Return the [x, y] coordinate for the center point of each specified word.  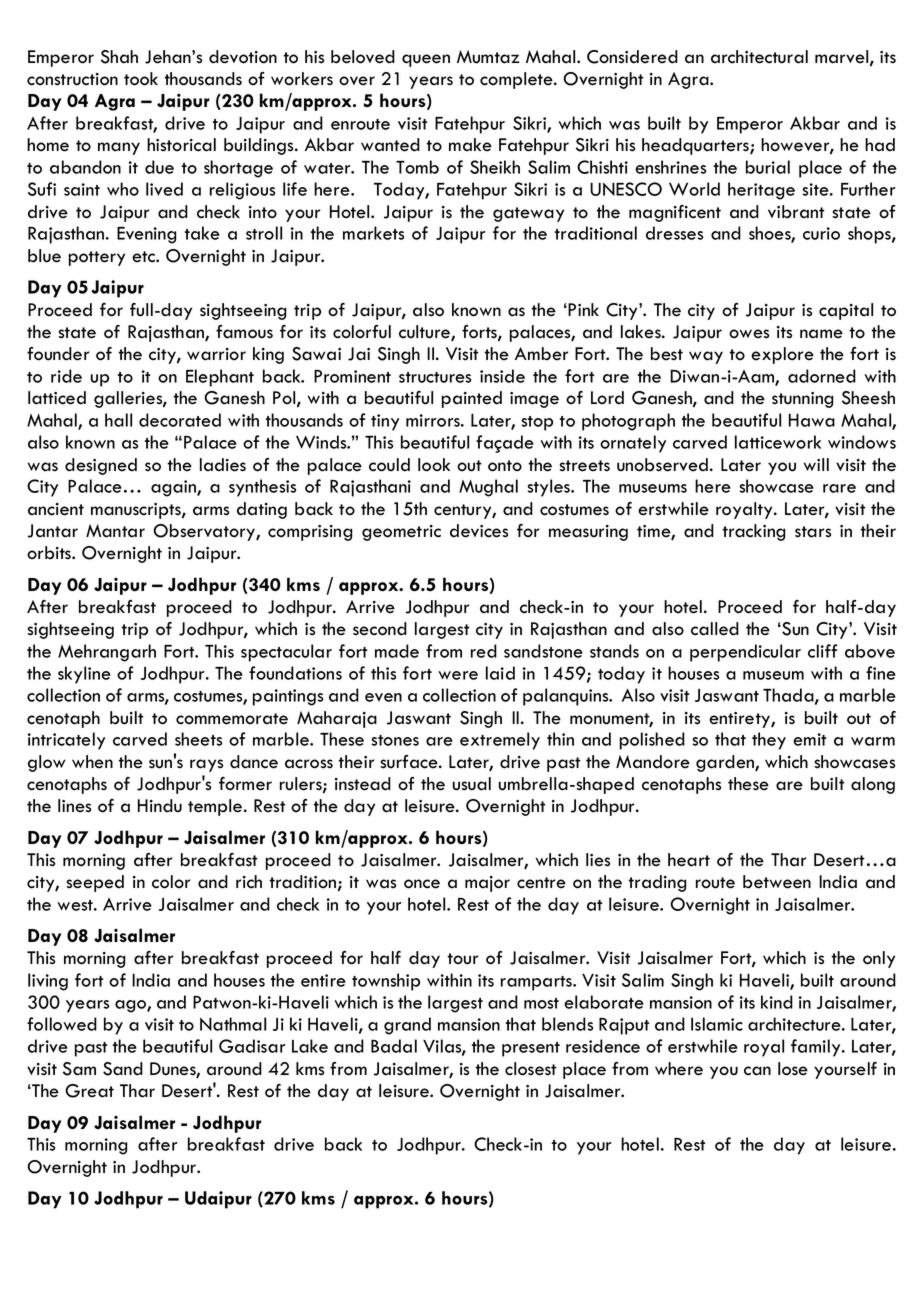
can [757, 1071]
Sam [79, 1069]
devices [479, 531]
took [141, 79]
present [531, 1049]
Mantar [115, 531]
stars [813, 532]
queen [426, 60]
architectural [759, 57]
